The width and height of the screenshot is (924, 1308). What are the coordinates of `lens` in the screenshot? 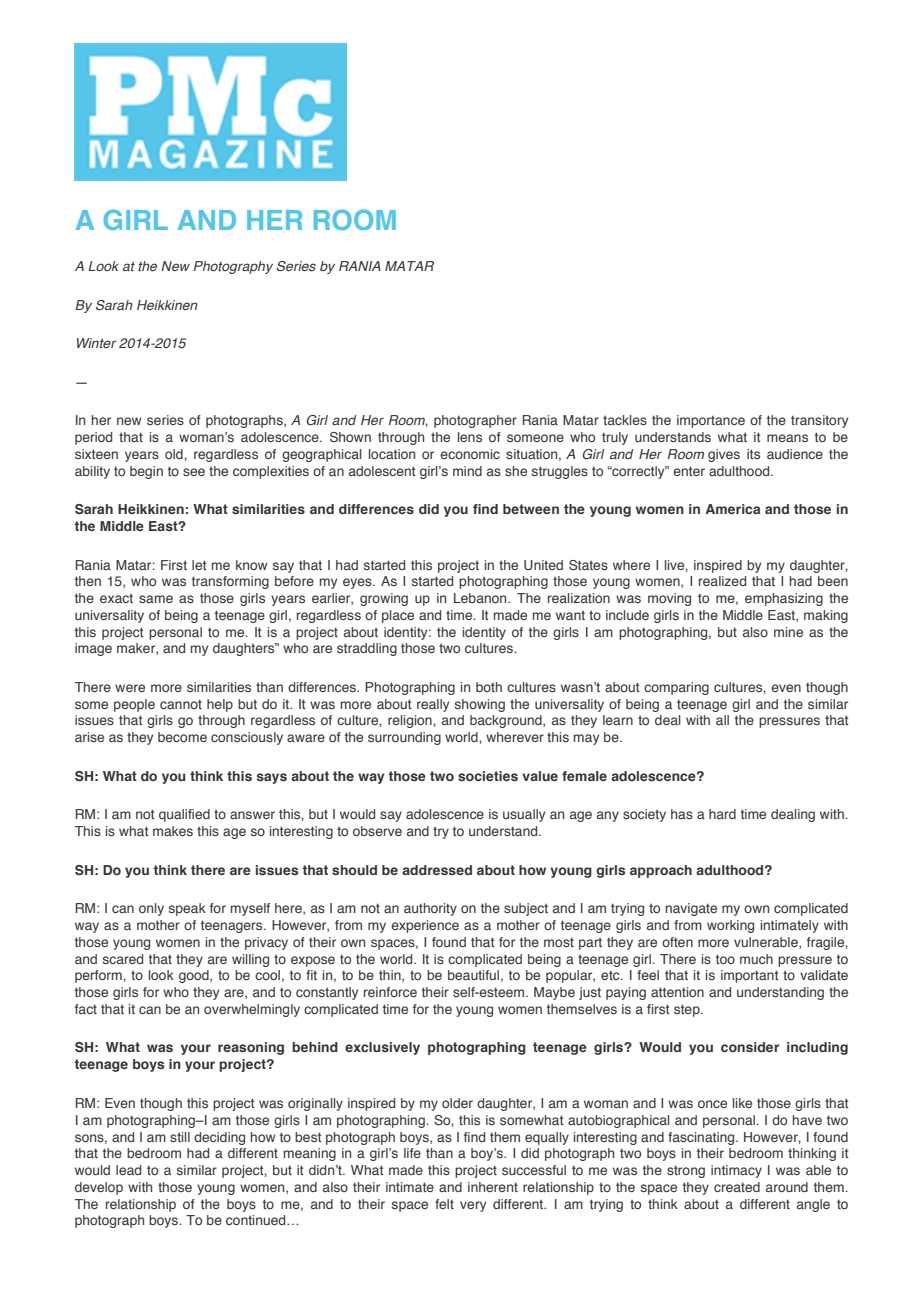 It's located at (470, 437).
